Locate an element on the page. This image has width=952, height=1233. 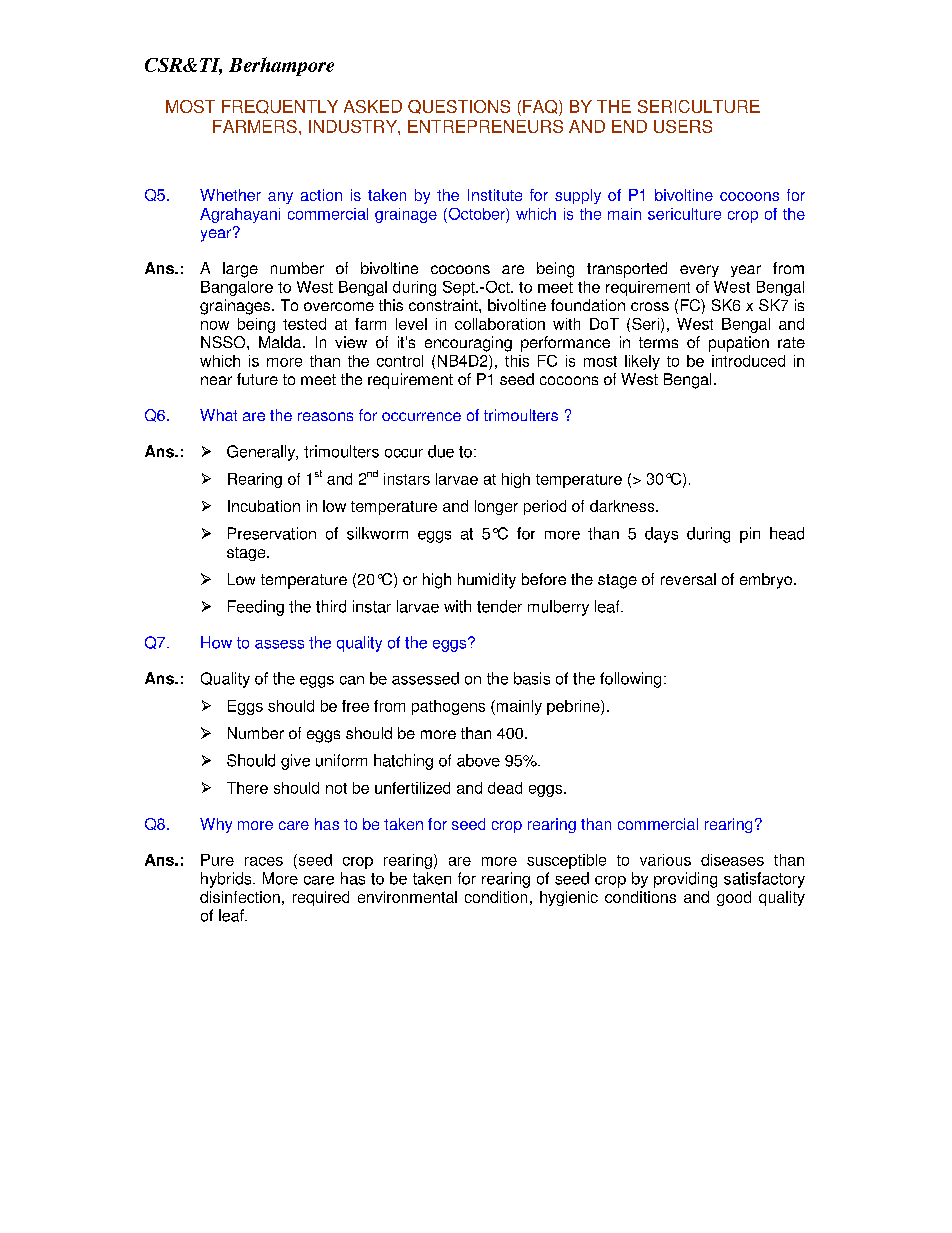
pin is located at coordinates (750, 535).
